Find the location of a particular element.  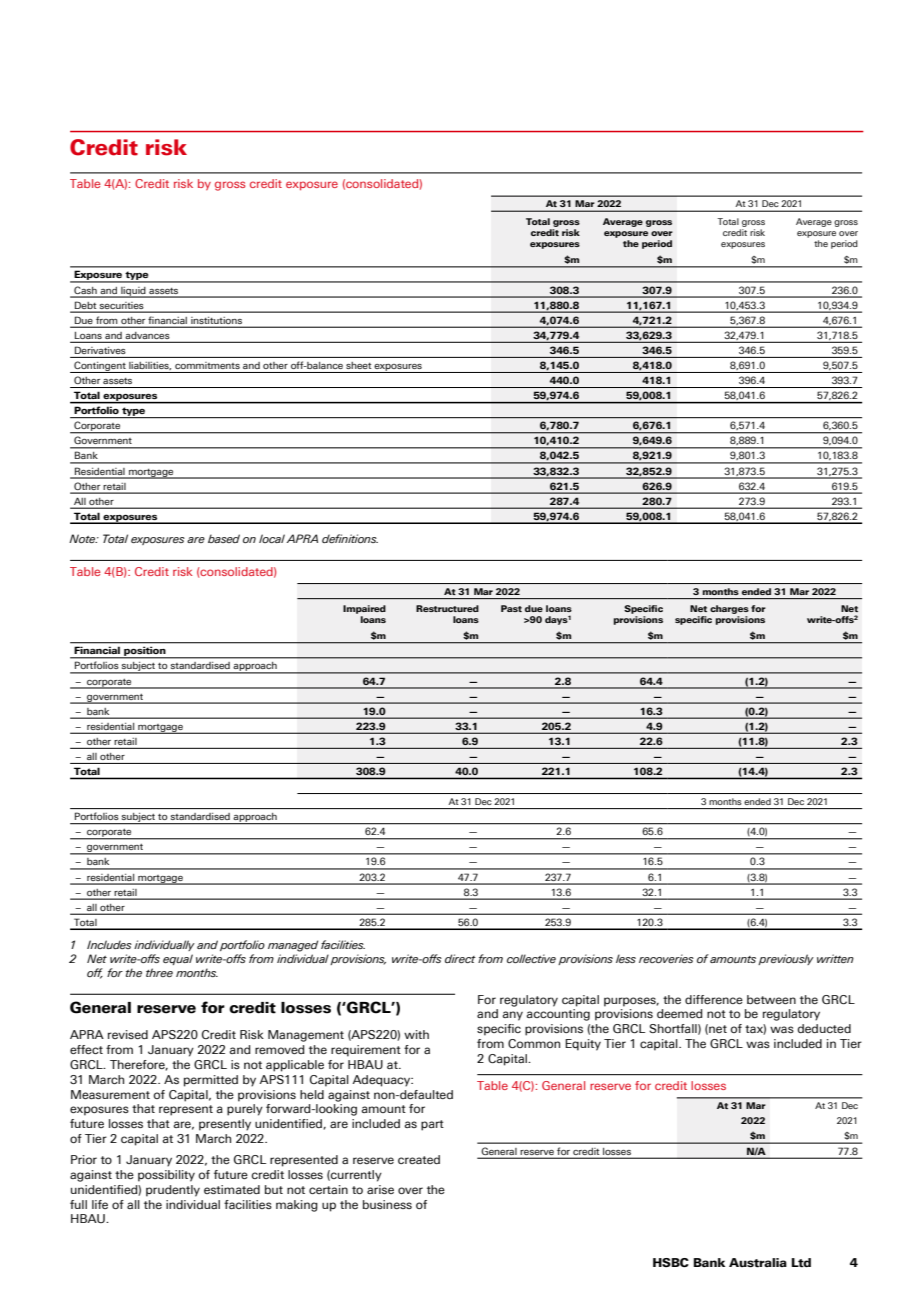

charges is located at coordinates (729, 609).
